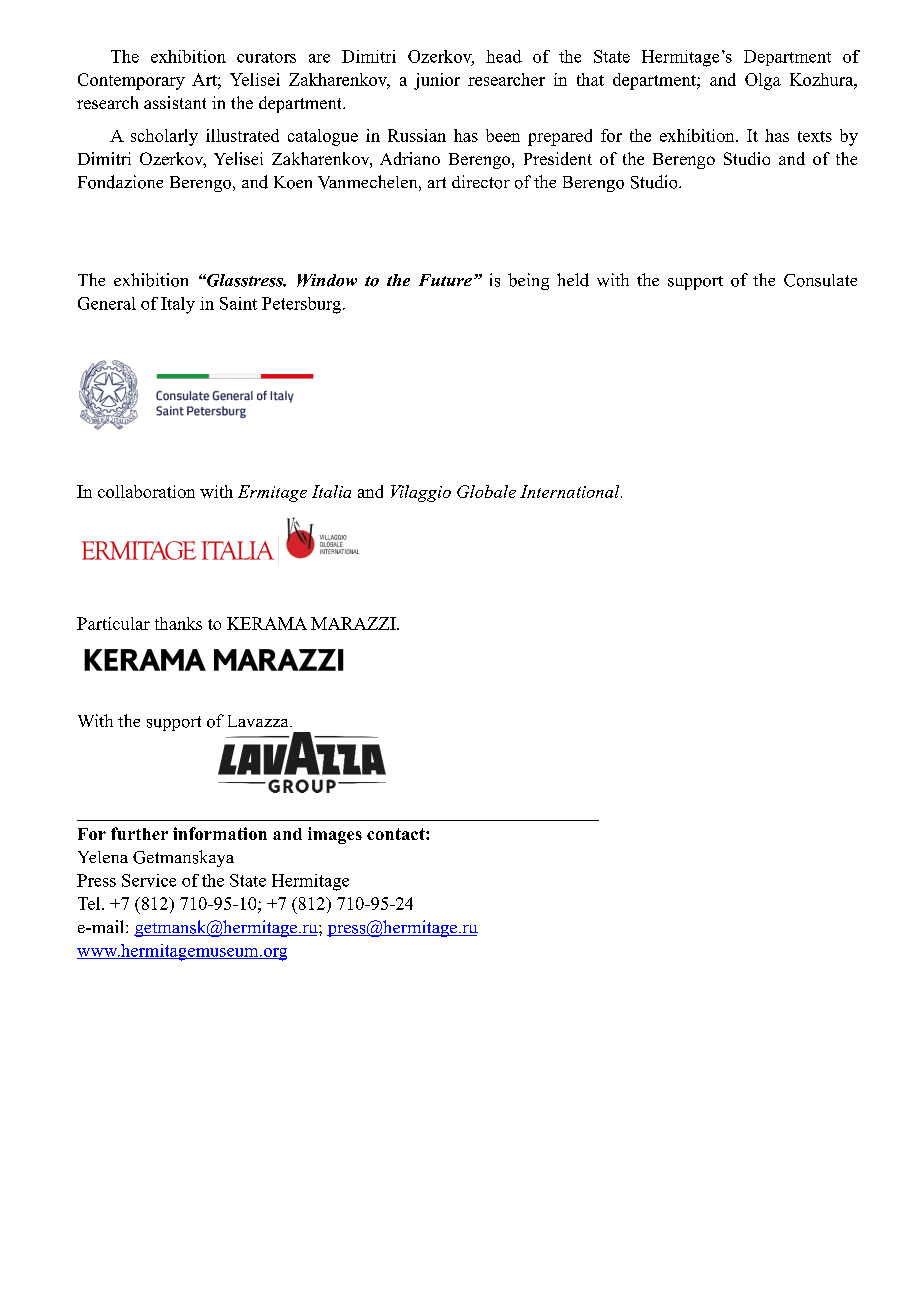 The width and height of the document is (924, 1308). What do you see at coordinates (571, 491) in the document?
I see `International` at bounding box center [571, 491].
